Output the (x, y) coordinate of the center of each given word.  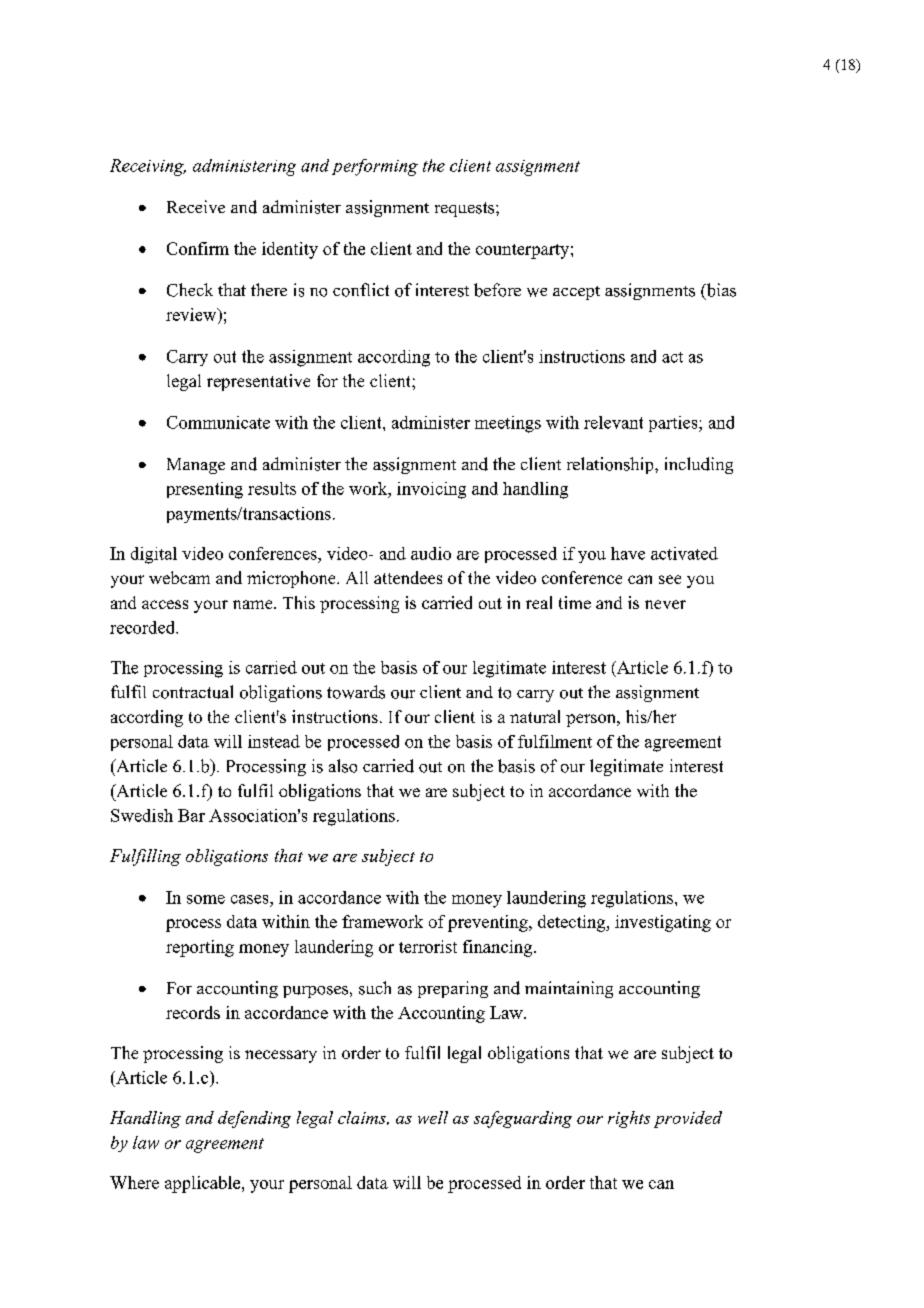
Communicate (218, 422)
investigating (663, 923)
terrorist (428, 946)
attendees (408, 577)
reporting (200, 948)
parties (674, 424)
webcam (179, 577)
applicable (204, 1184)
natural (535, 716)
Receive (196, 206)
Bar (191, 815)
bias (720, 291)
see (670, 579)
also (343, 766)
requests (466, 209)
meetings (508, 424)
